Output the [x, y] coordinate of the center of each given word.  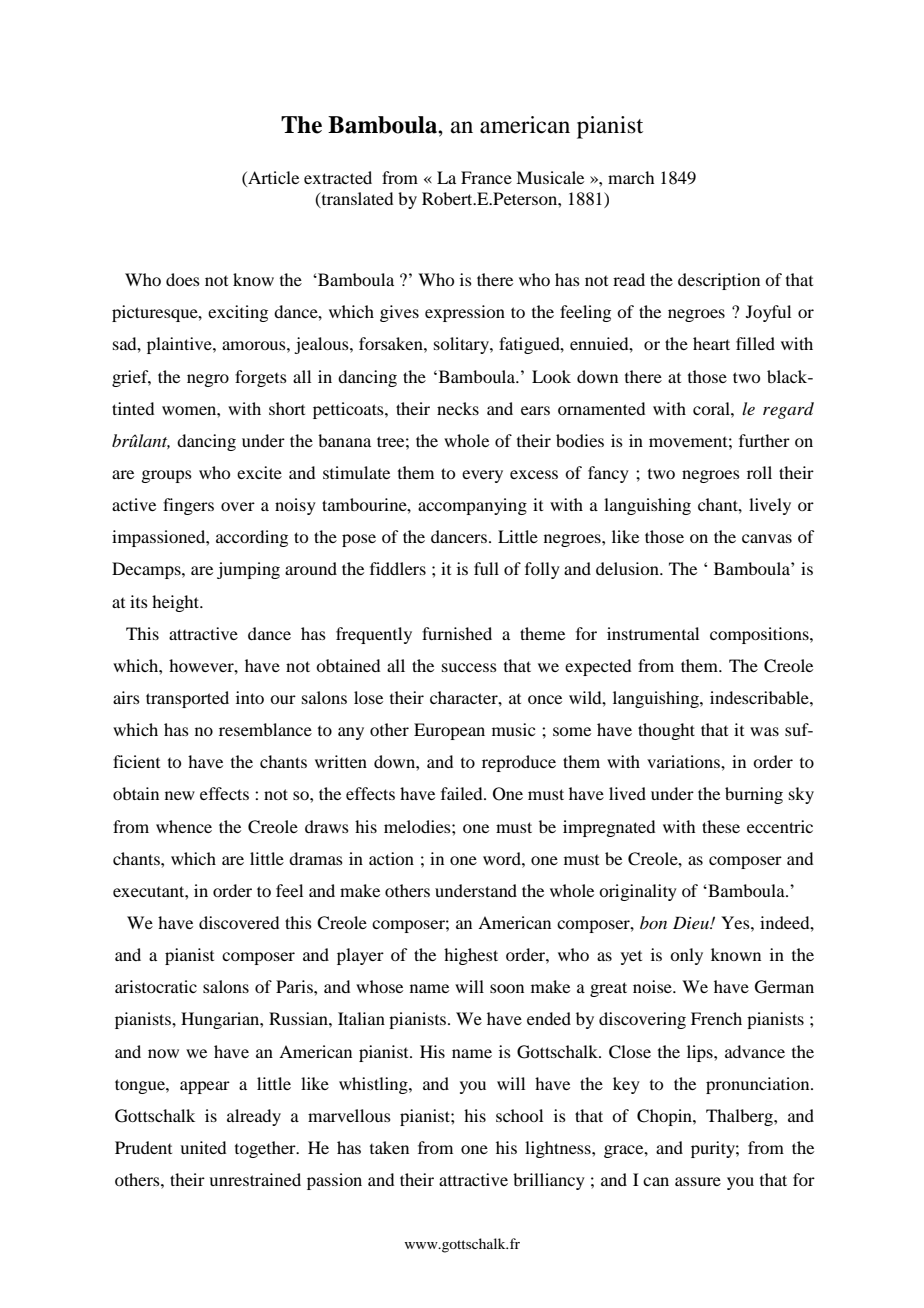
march [631, 177]
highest [471, 956]
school [519, 1115]
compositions [760, 635]
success [469, 667]
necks [458, 408]
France [486, 177]
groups [166, 476]
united [203, 1147]
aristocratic [156, 986]
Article [272, 179]
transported [187, 699]
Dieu [692, 922]
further [764, 440]
